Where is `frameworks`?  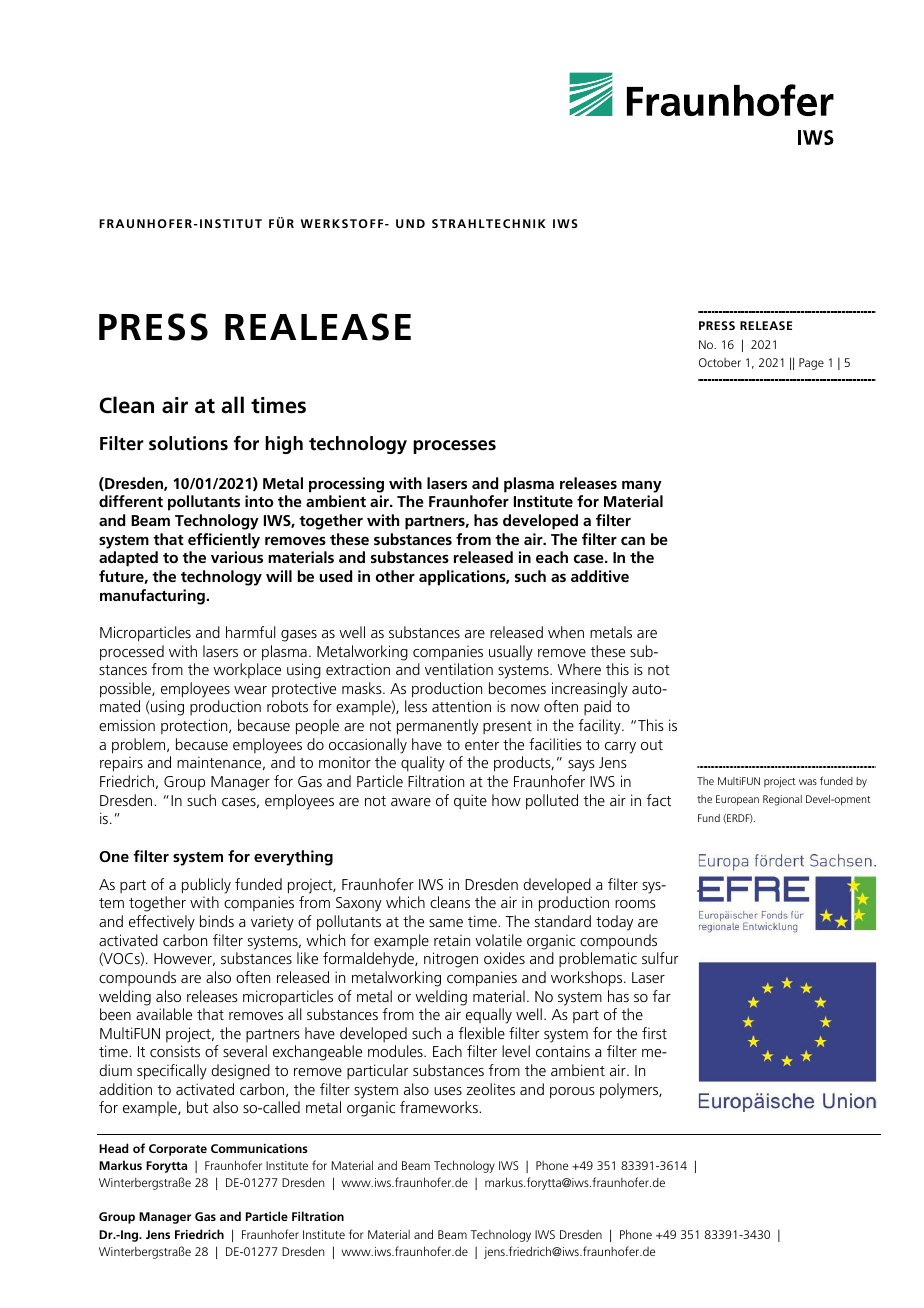 frameworks is located at coordinates (440, 1107).
